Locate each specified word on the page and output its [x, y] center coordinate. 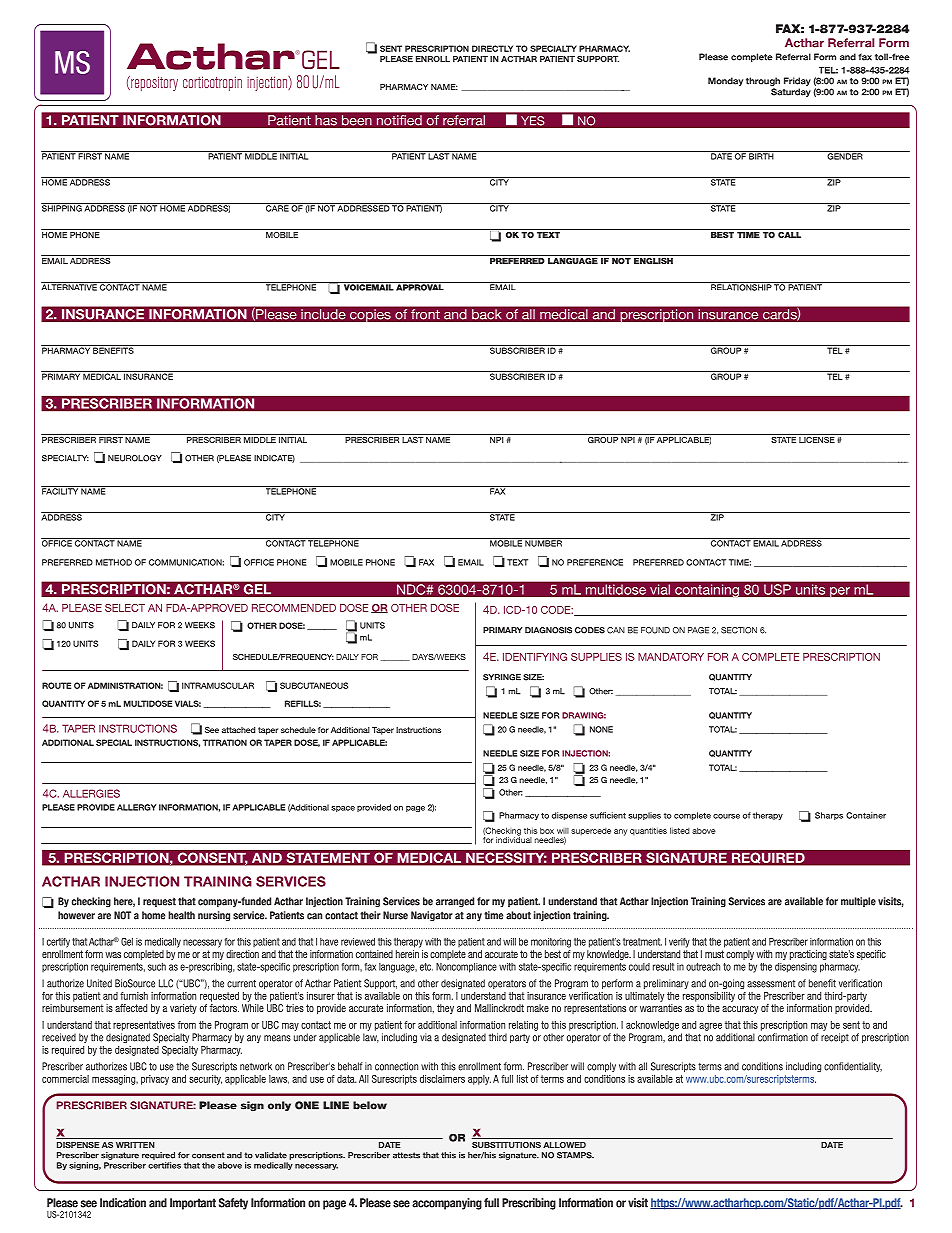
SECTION [739, 630]
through [763, 83]
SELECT [125, 608]
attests [406, 1155]
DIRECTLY [492, 48]
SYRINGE [502, 677]
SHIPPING [62, 207]
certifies [164, 1165]
